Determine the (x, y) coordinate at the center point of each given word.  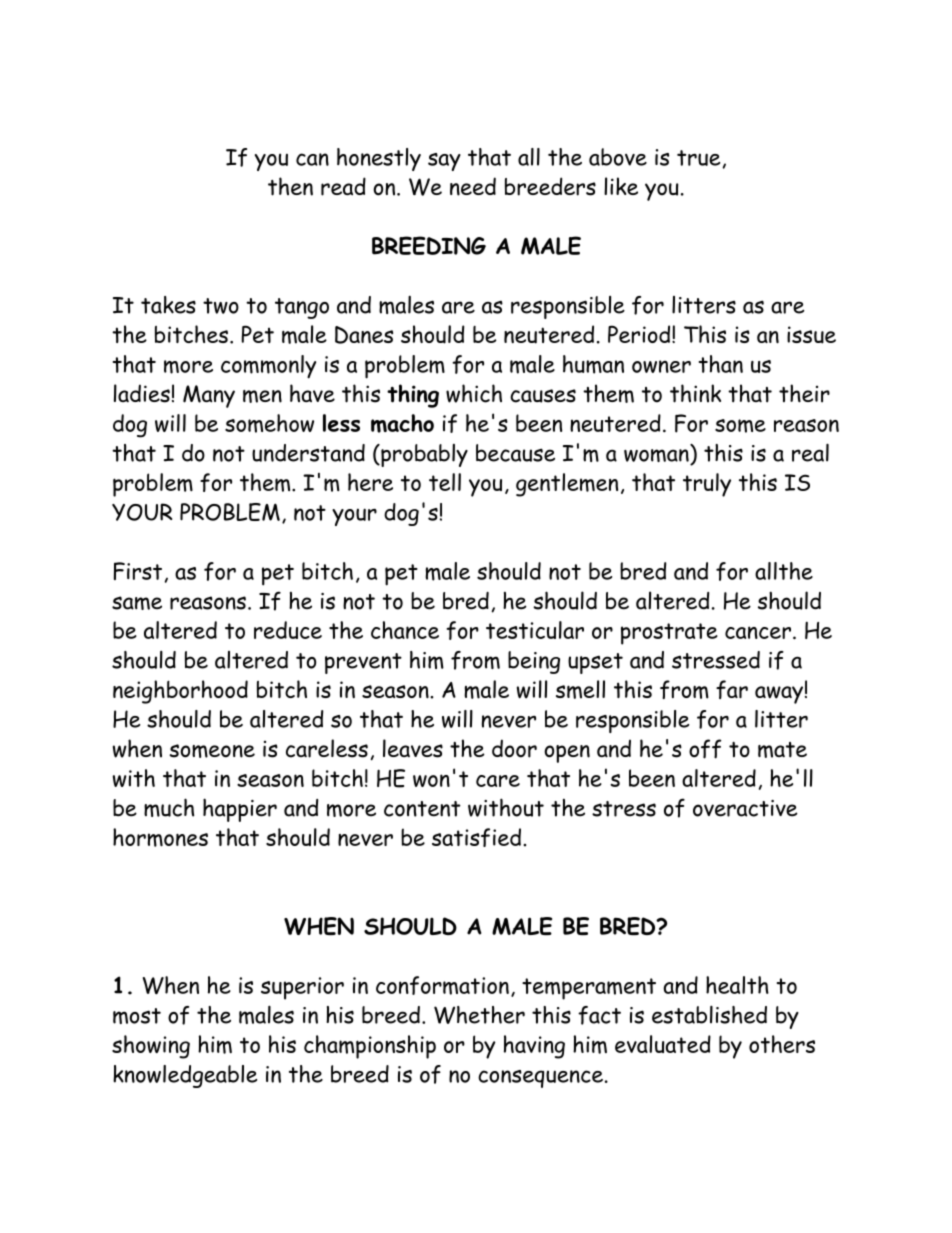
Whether (479, 1015)
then (290, 186)
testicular (535, 630)
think (695, 393)
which (474, 393)
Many (209, 396)
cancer (758, 632)
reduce (288, 630)
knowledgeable (185, 1076)
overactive (745, 808)
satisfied (476, 837)
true (700, 159)
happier (240, 810)
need (473, 186)
